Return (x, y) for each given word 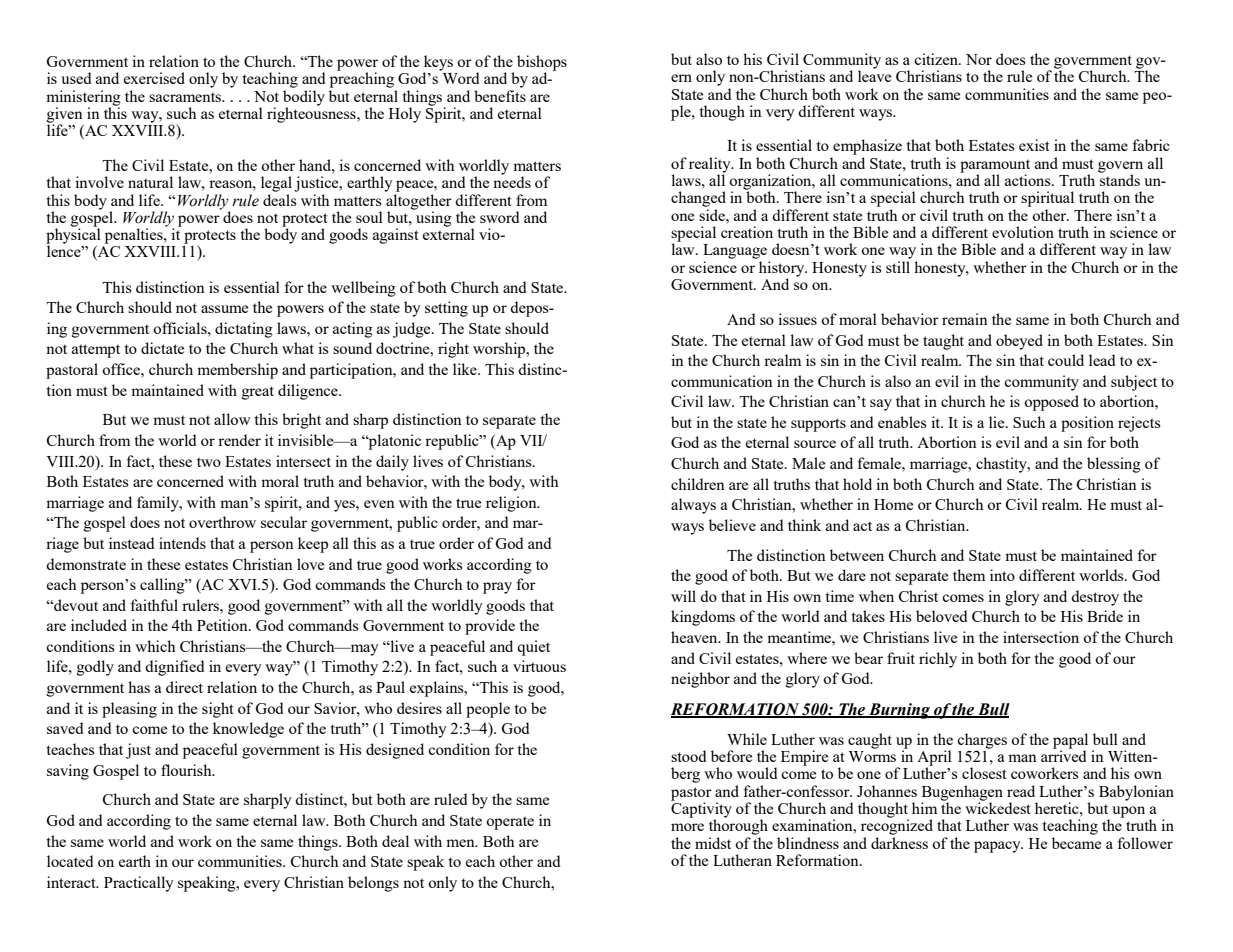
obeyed (1019, 342)
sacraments (186, 97)
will (683, 596)
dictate (162, 348)
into (1002, 575)
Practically (139, 884)
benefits (500, 96)
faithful (154, 605)
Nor (979, 59)
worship (500, 350)
